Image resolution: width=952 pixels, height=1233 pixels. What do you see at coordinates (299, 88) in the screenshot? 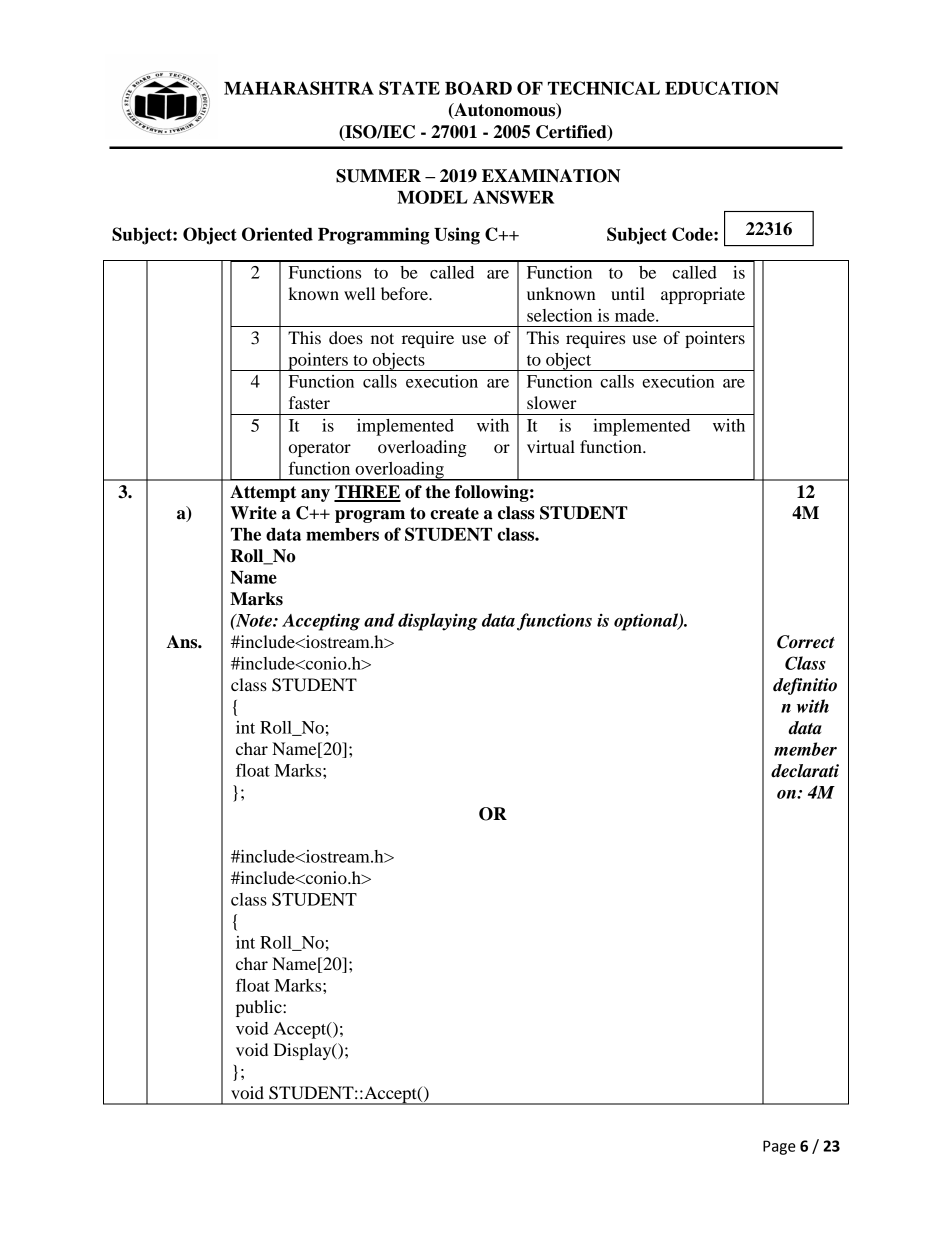
I see `MAHARASHTRA` at bounding box center [299, 88].
